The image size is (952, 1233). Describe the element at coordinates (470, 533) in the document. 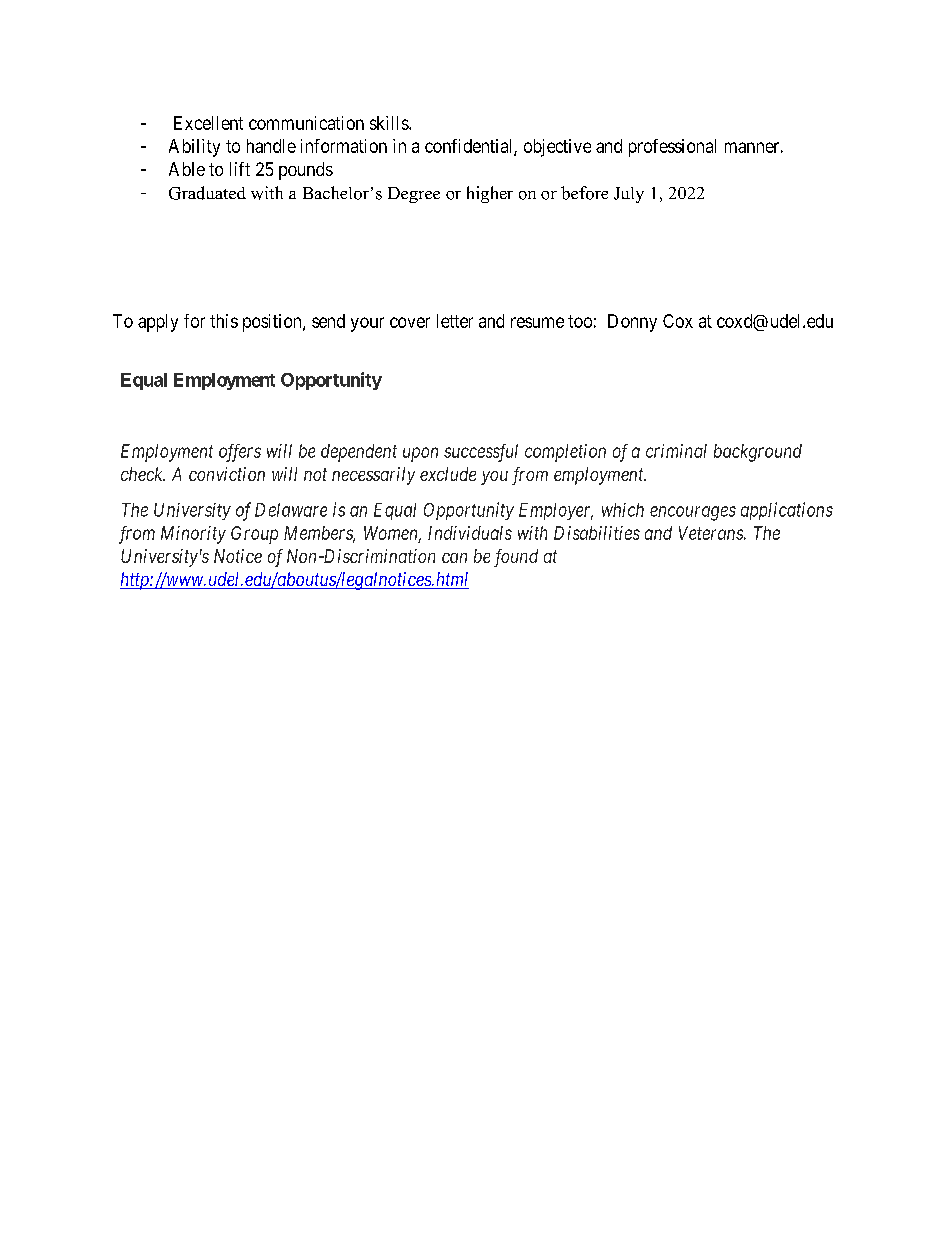

I see `Individuals` at that location.
